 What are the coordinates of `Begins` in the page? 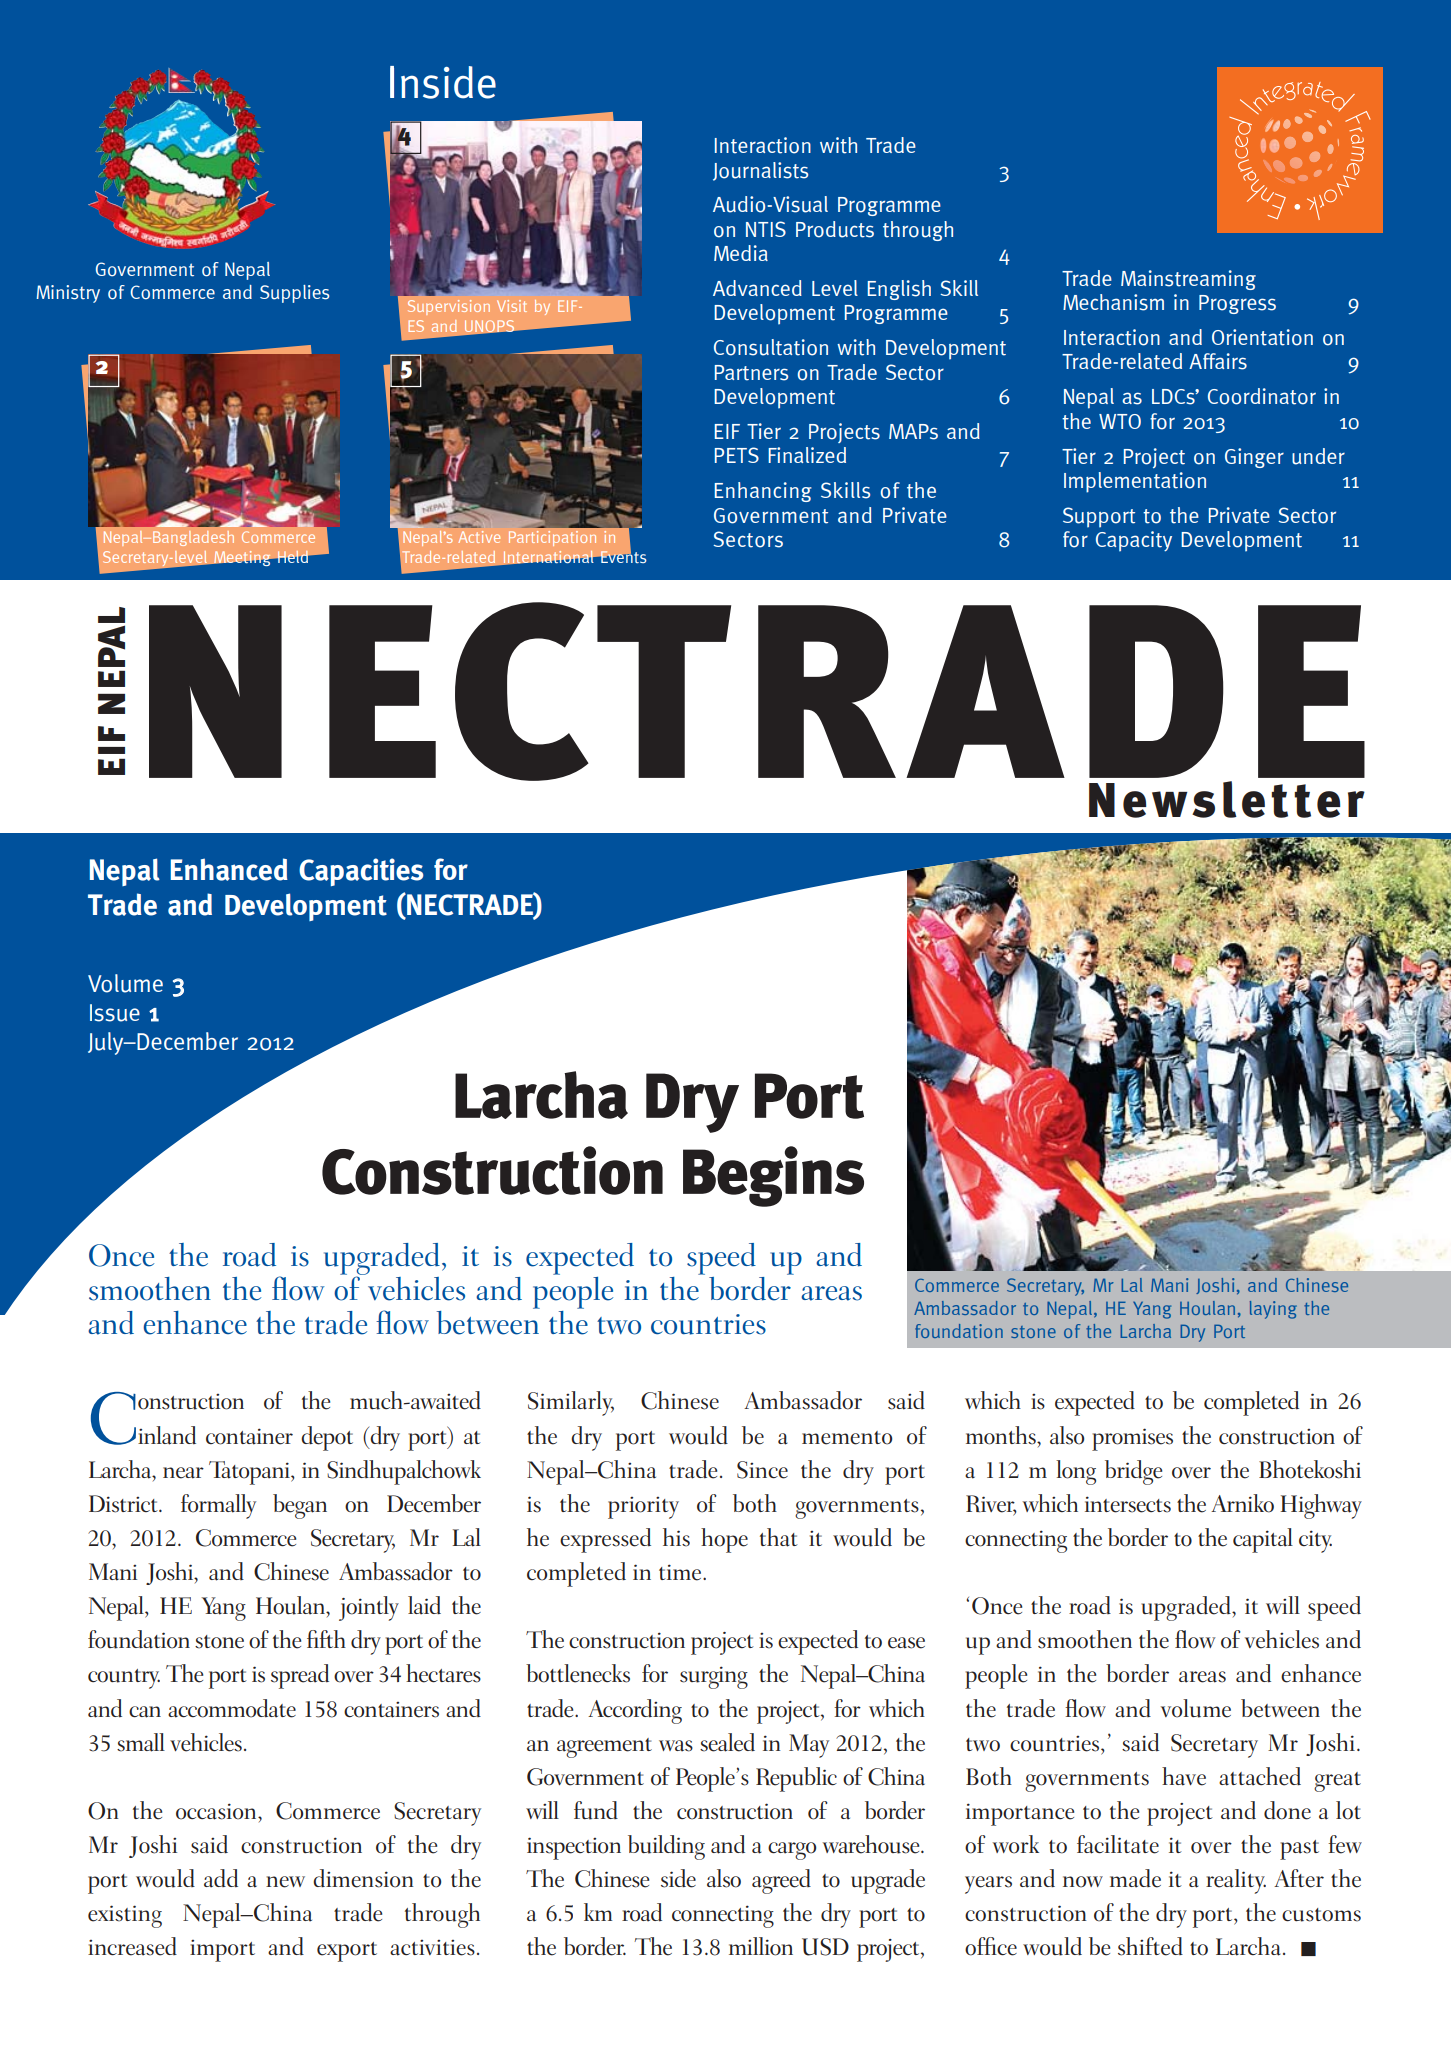 It's located at (773, 1176).
